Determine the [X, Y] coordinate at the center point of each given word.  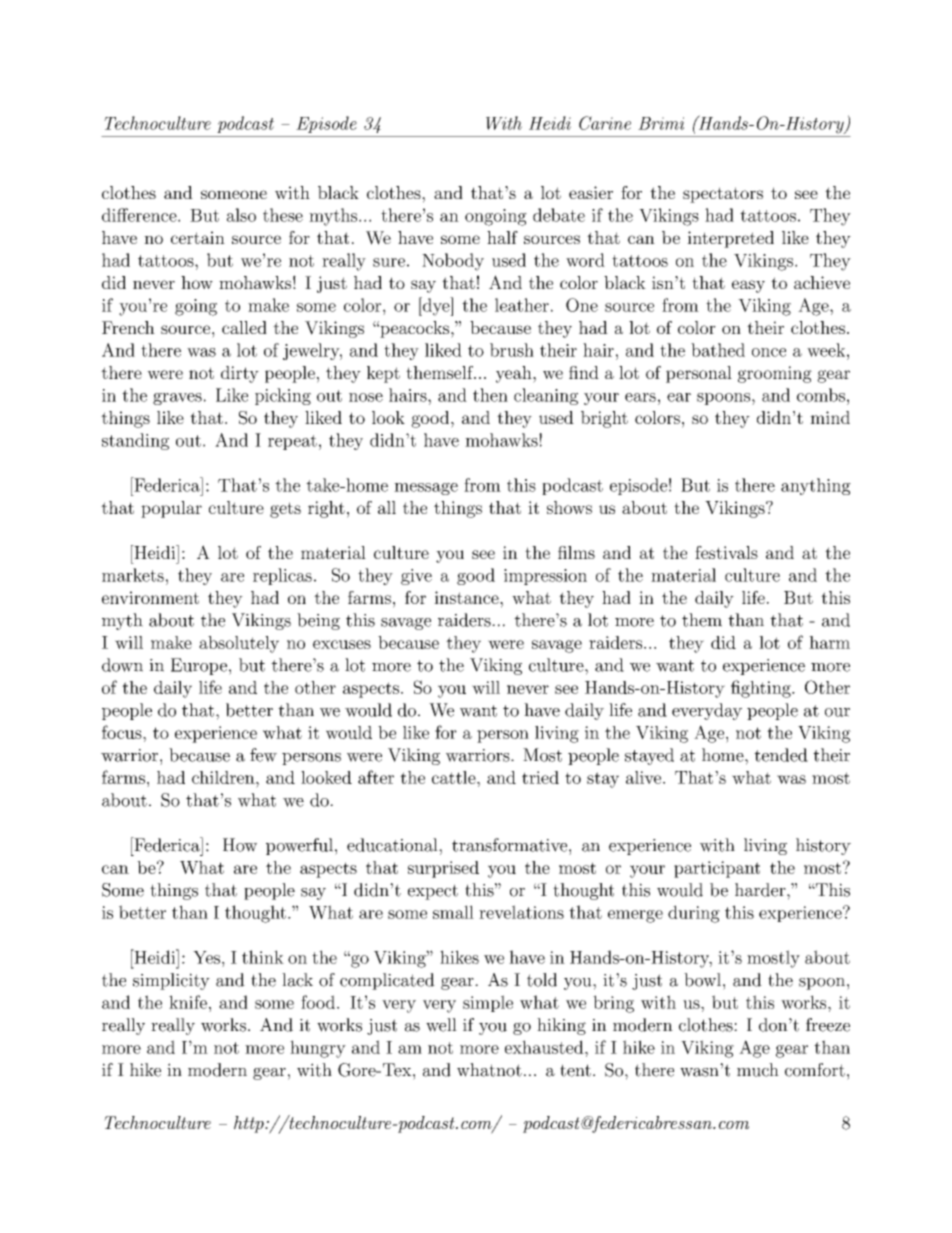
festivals [726, 552]
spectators [723, 195]
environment [150, 597]
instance [467, 597]
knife [188, 1002]
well [441, 1025]
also [241, 215]
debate [559, 215]
